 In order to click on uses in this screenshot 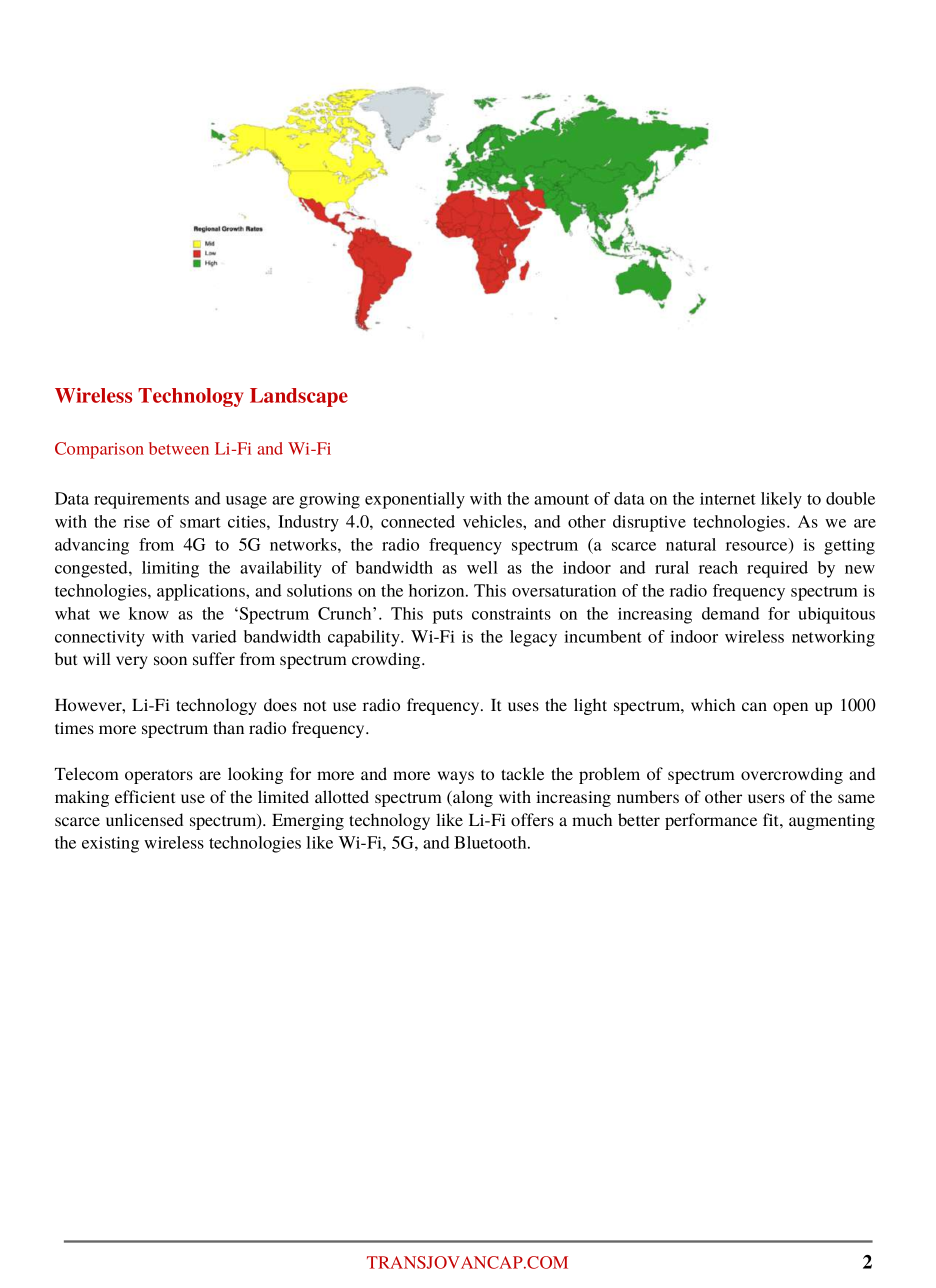, I will do `click(523, 706)`.
